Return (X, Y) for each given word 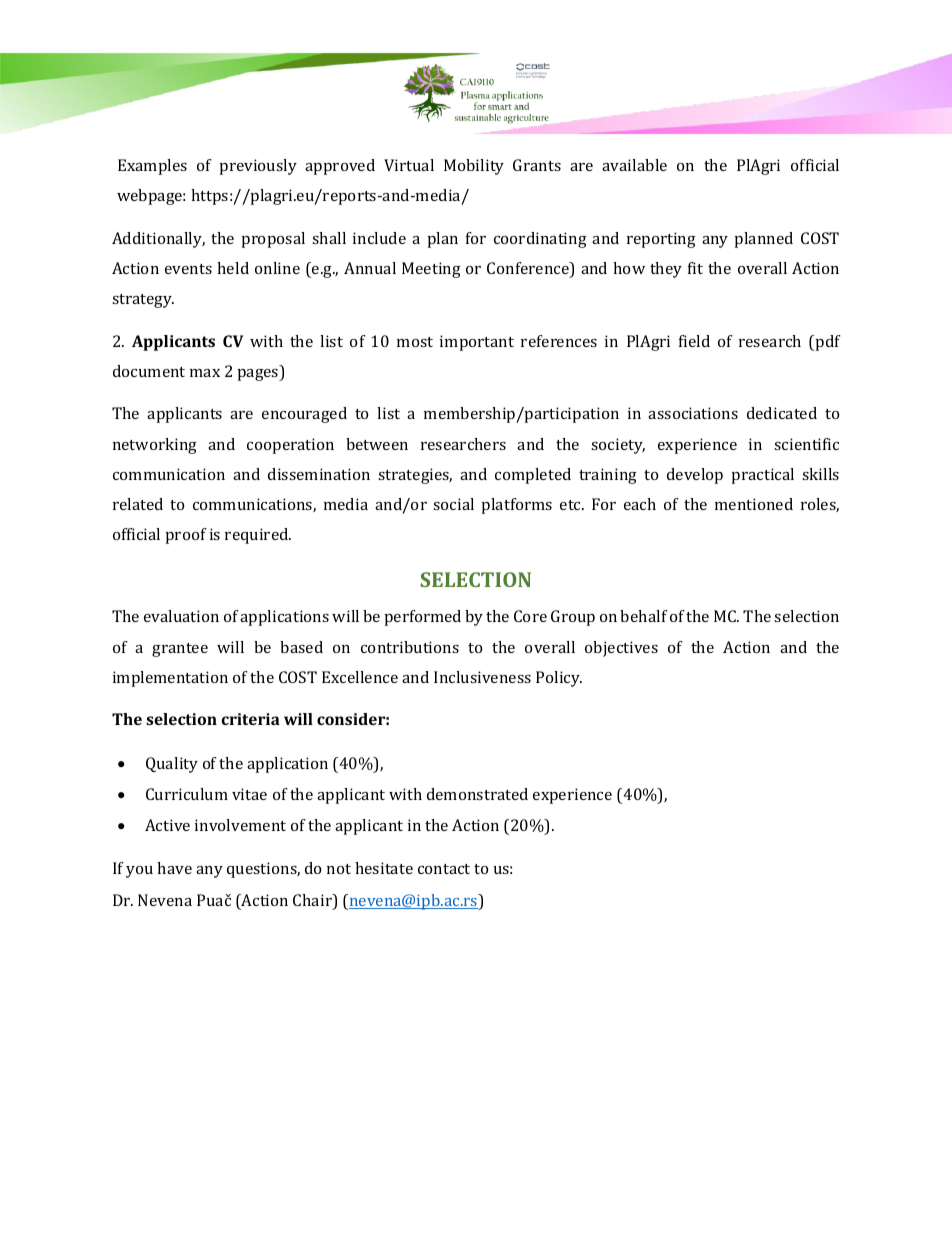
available (634, 165)
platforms (517, 506)
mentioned (754, 504)
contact (444, 869)
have (174, 868)
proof (186, 536)
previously (258, 167)
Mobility (474, 167)
